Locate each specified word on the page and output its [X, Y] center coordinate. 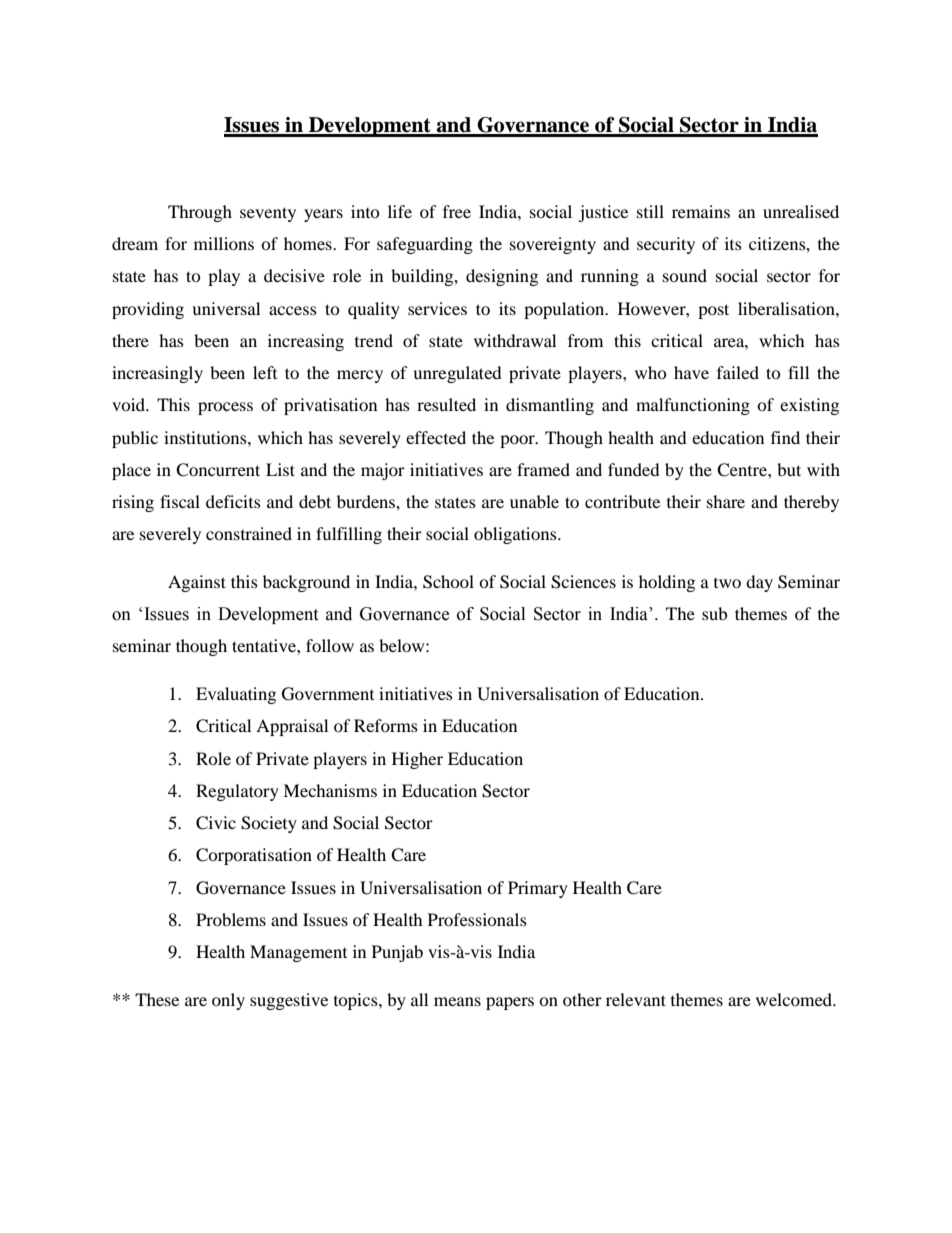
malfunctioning [693, 406]
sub [714, 613]
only [228, 1001]
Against [197, 583]
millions [224, 243]
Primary [538, 889]
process [225, 408]
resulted [446, 404]
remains [701, 211]
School [448, 582]
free [457, 211]
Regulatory [237, 792]
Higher [417, 760]
